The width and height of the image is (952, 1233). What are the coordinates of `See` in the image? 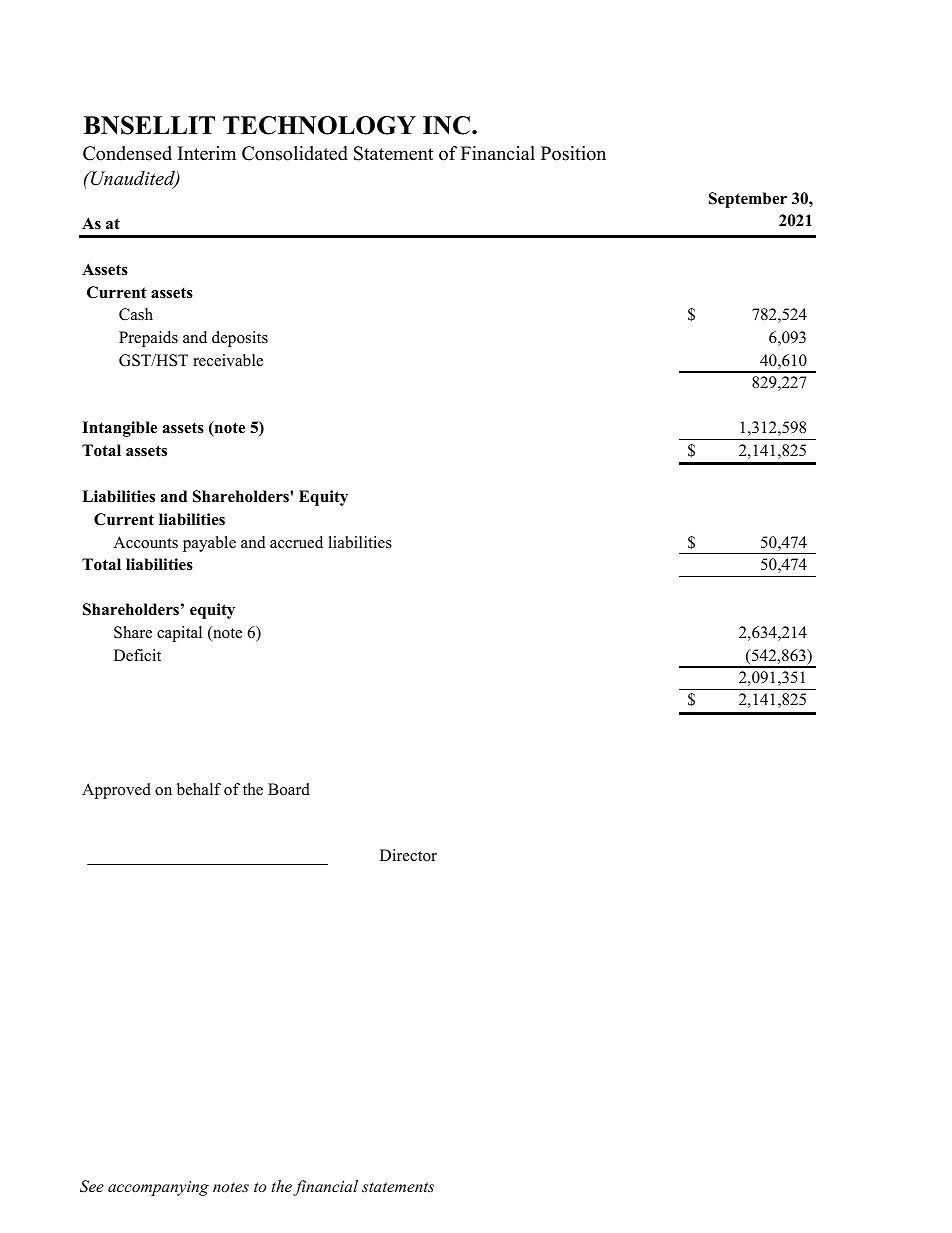 It's located at (92, 1186).
